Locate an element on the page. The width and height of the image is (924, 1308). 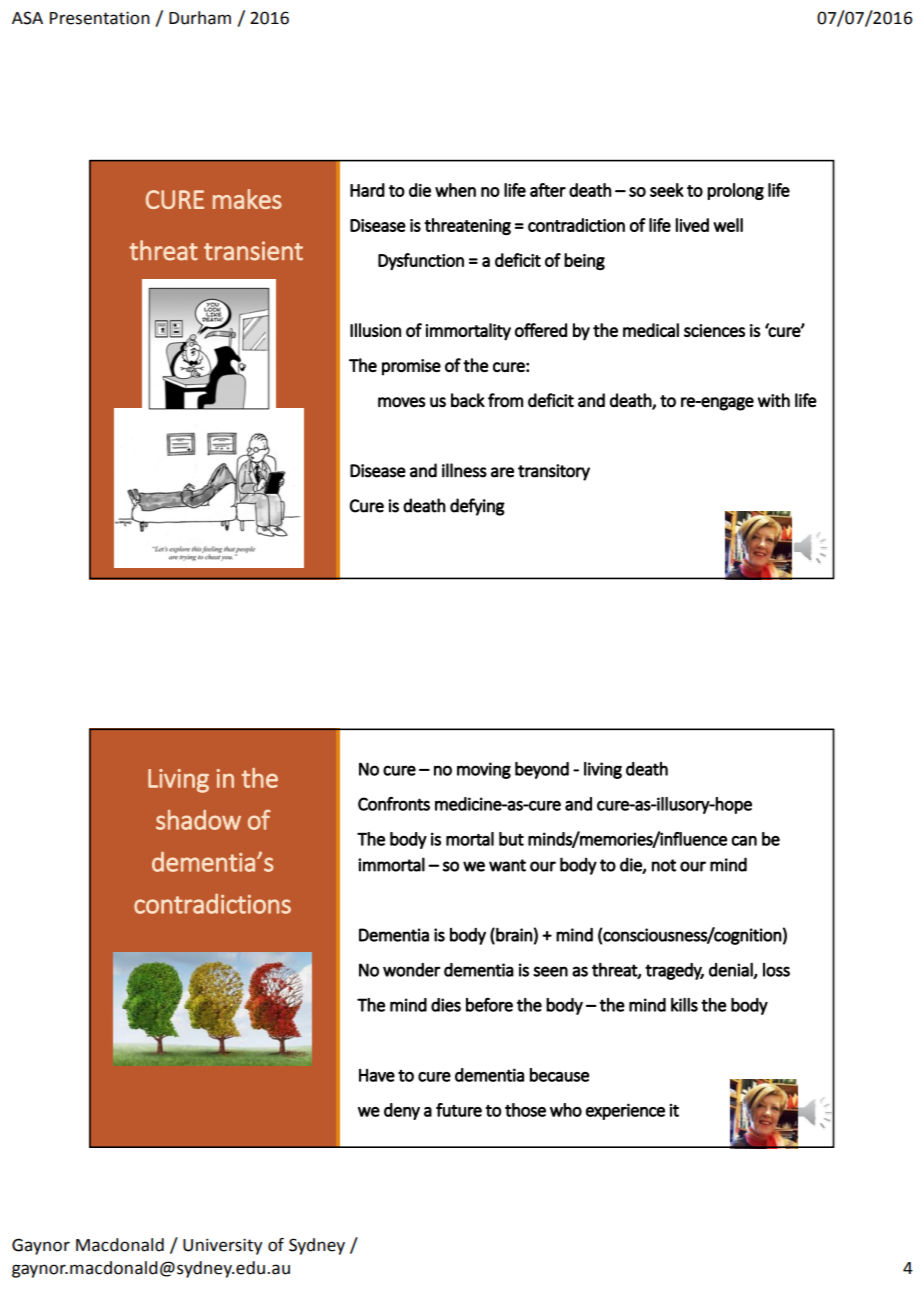
University is located at coordinates (222, 1246).
